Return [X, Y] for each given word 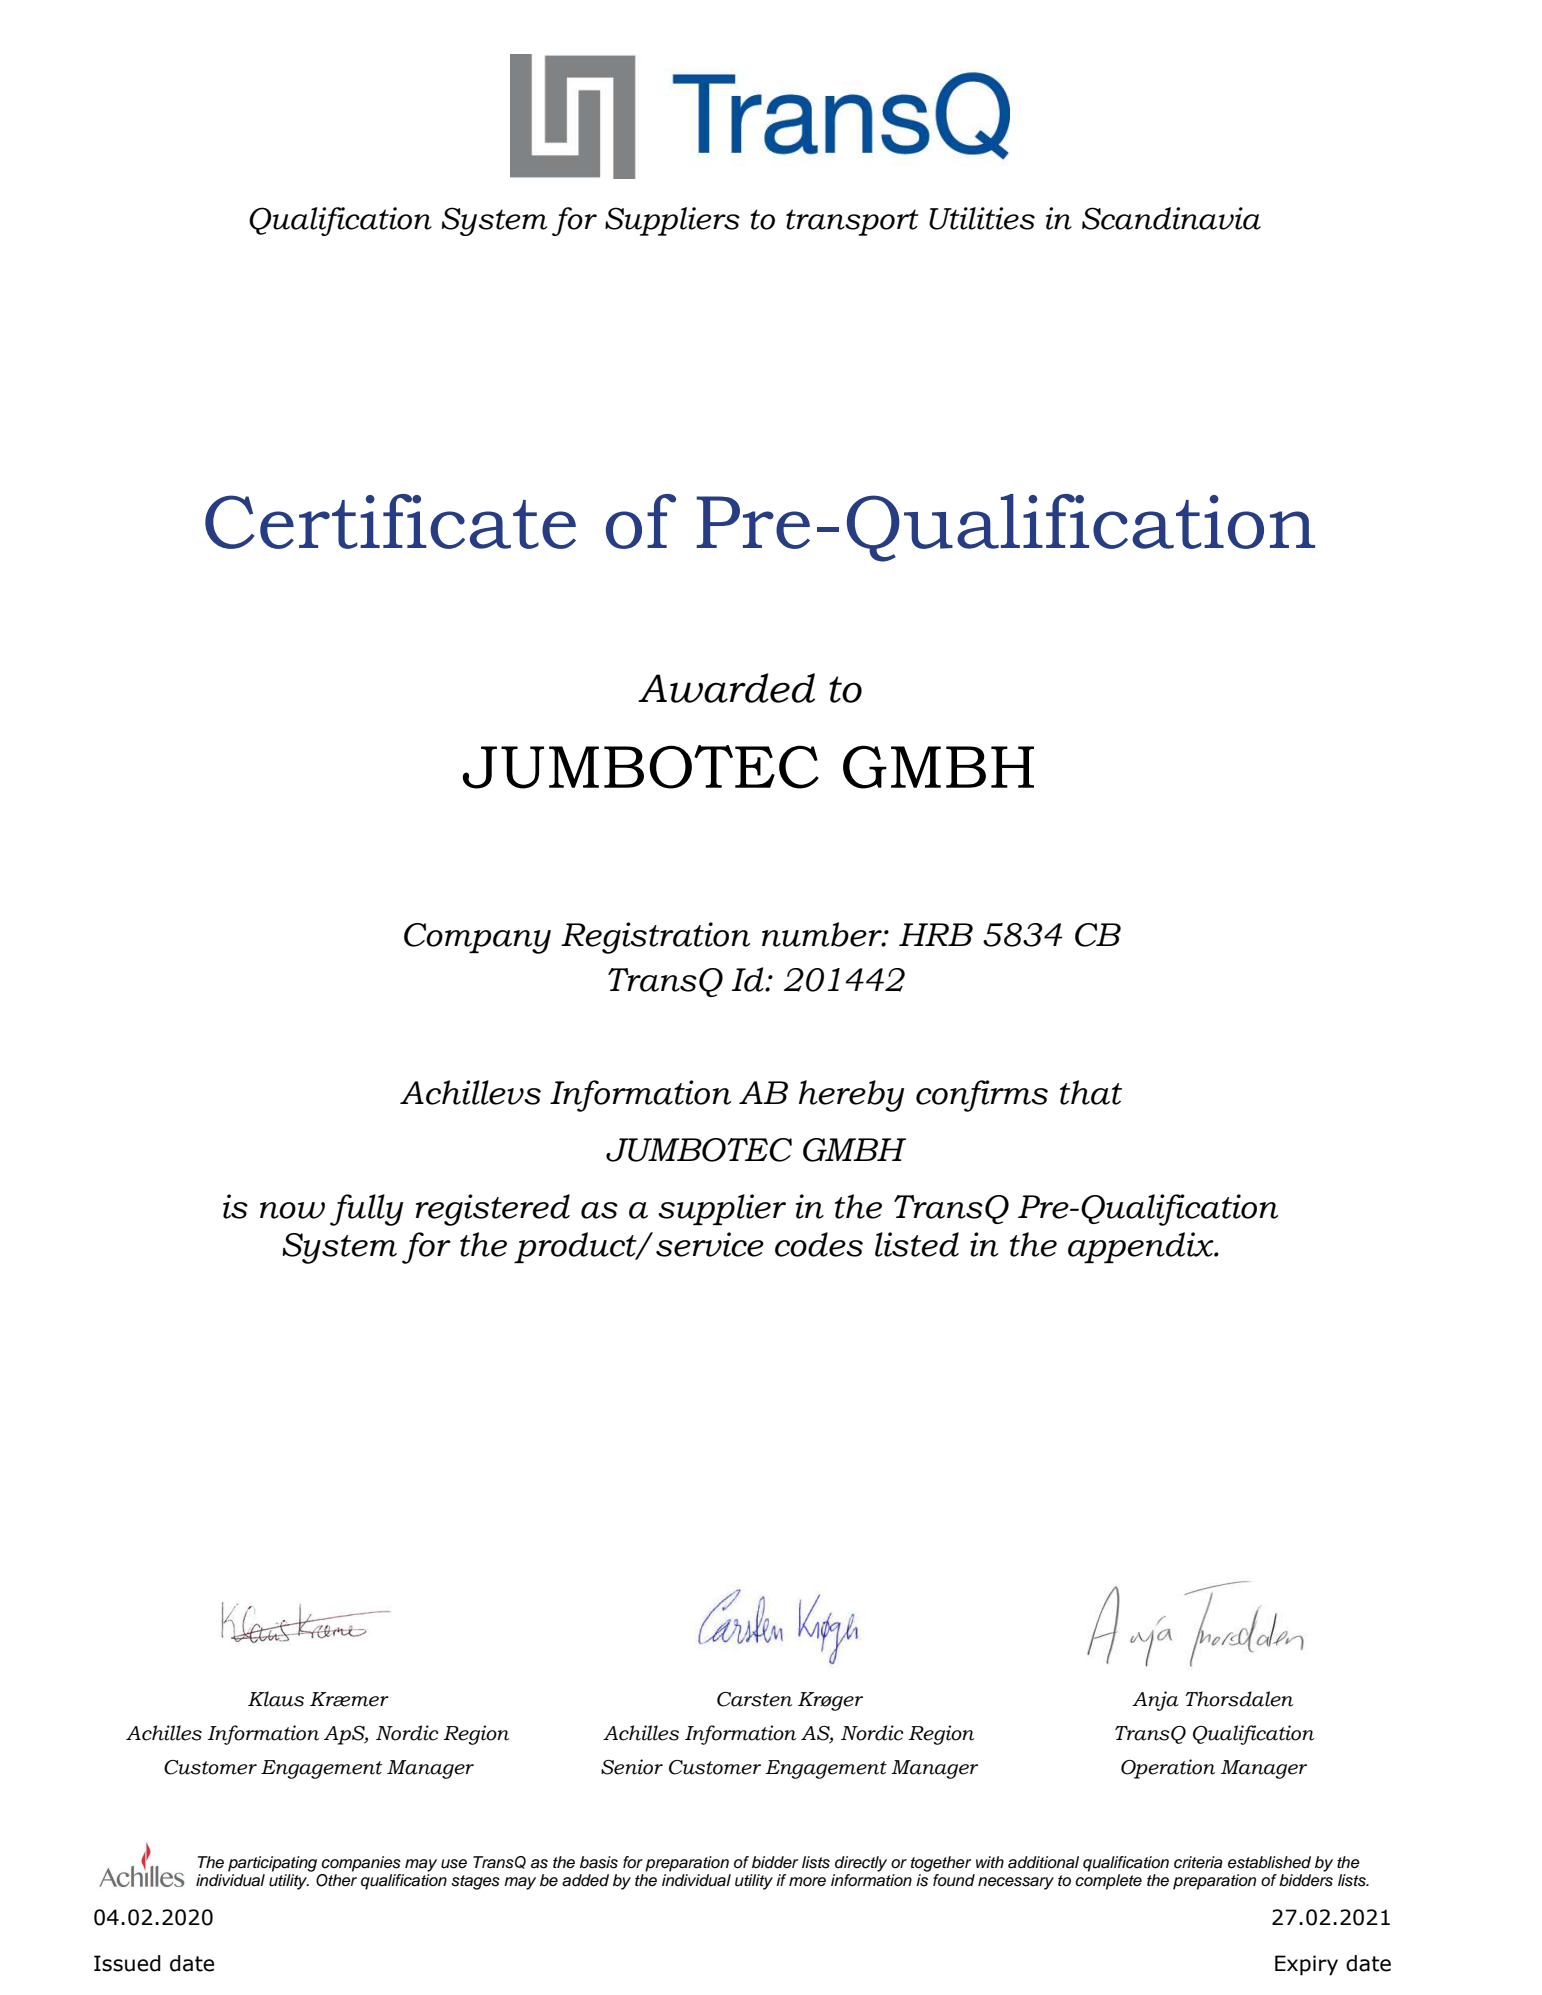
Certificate [390, 521]
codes [819, 1244]
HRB [936, 934]
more [807, 1881]
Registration [655, 938]
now [292, 1210]
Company [477, 938]
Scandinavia [1171, 218]
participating [272, 1864]
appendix [1142, 1247]
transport [852, 222]
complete [1108, 1882]
